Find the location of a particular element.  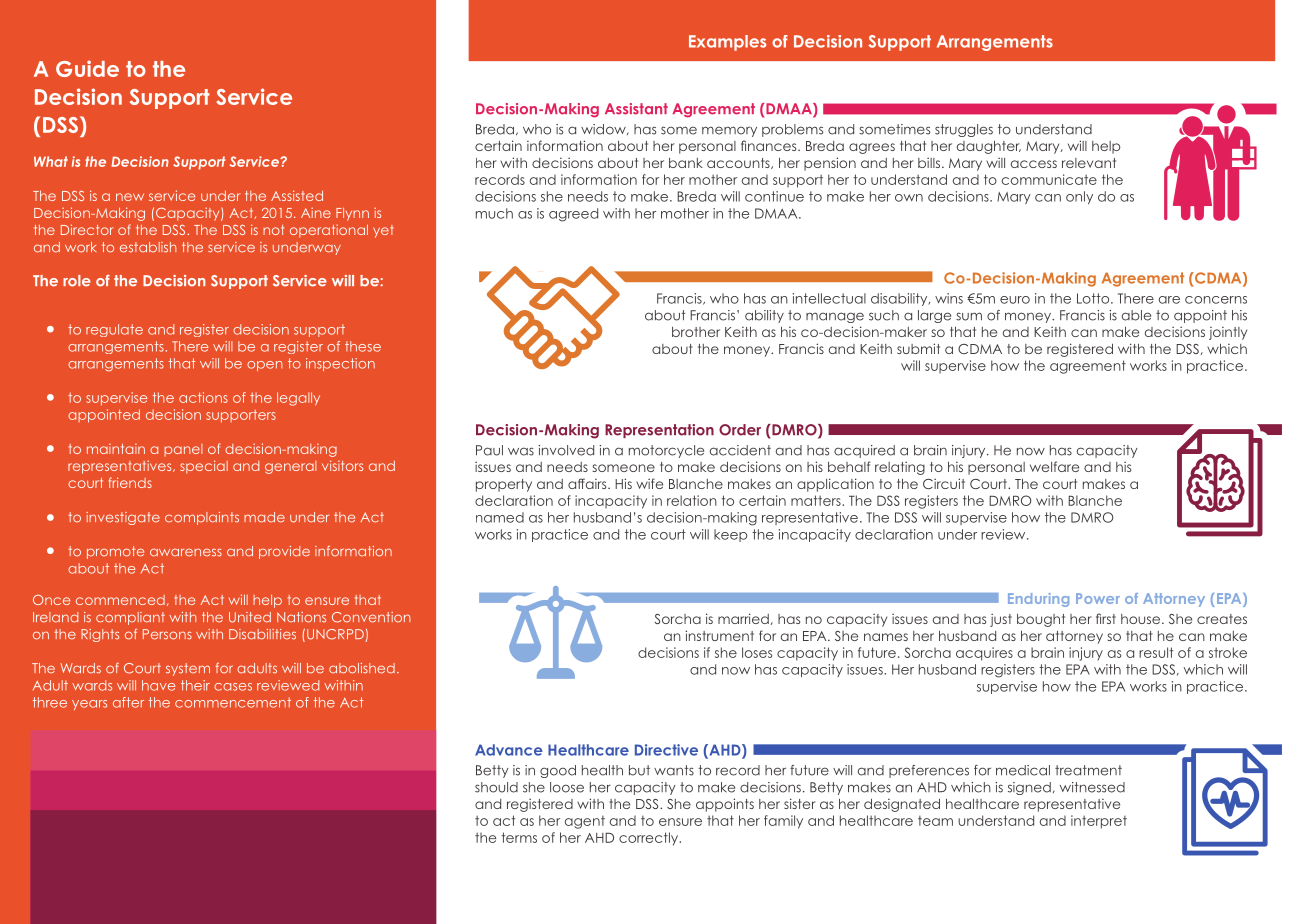

agent is located at coordinates (585, 822).
